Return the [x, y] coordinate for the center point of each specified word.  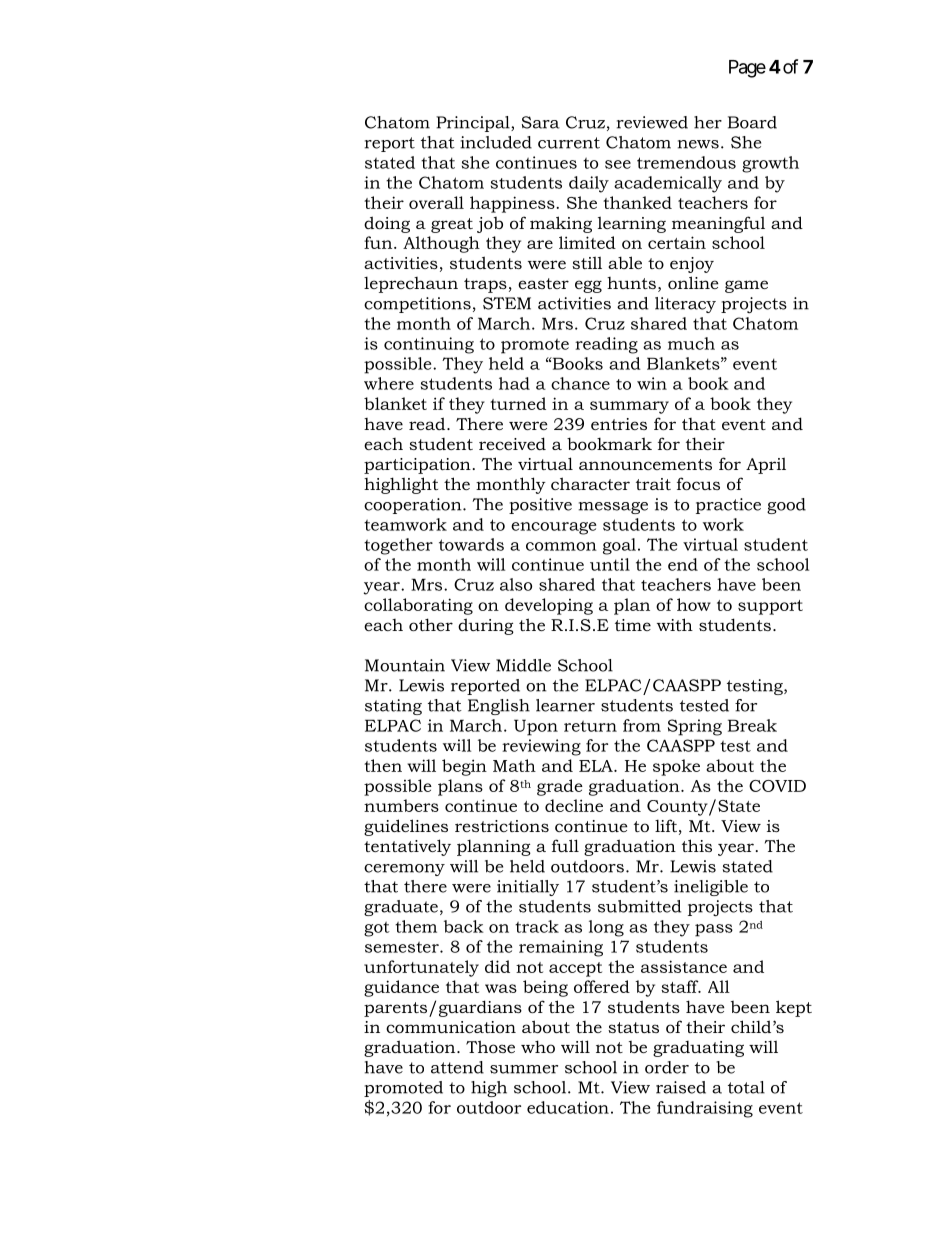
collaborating [418, 606]
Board [752, 122]
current [569, 143]
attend [457, 1067]
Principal [474, 124]
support [770, 607]
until [610, 564]
